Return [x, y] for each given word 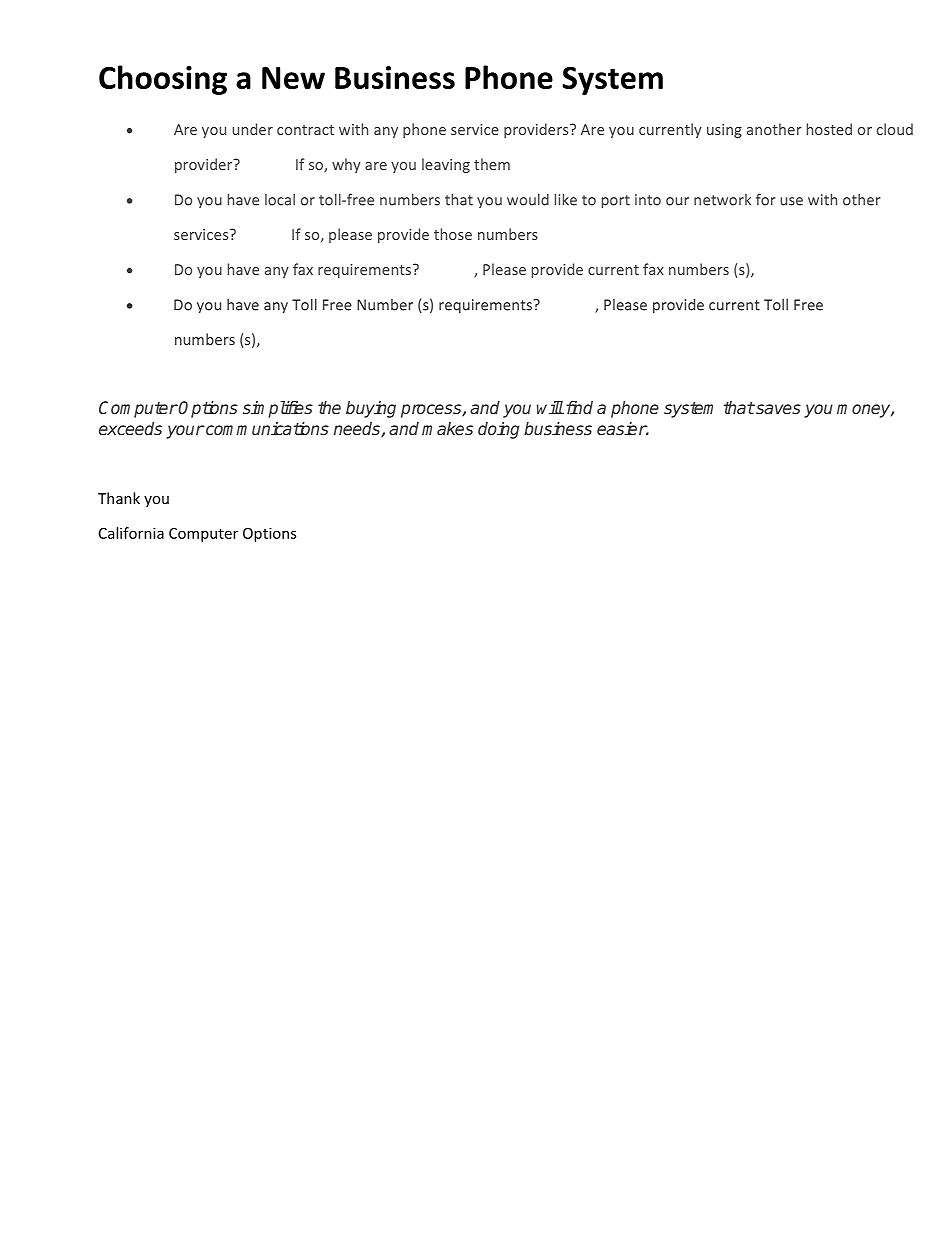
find [578, 407]
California [131, 533]
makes [447, 428]
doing [498, 430]
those [453, 234]
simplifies [278, 409]
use [791, 201]
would [528, 199]
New [293, 78]
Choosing [163, 80]
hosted [829, 129]
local [280, 200]
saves [777, 409]
